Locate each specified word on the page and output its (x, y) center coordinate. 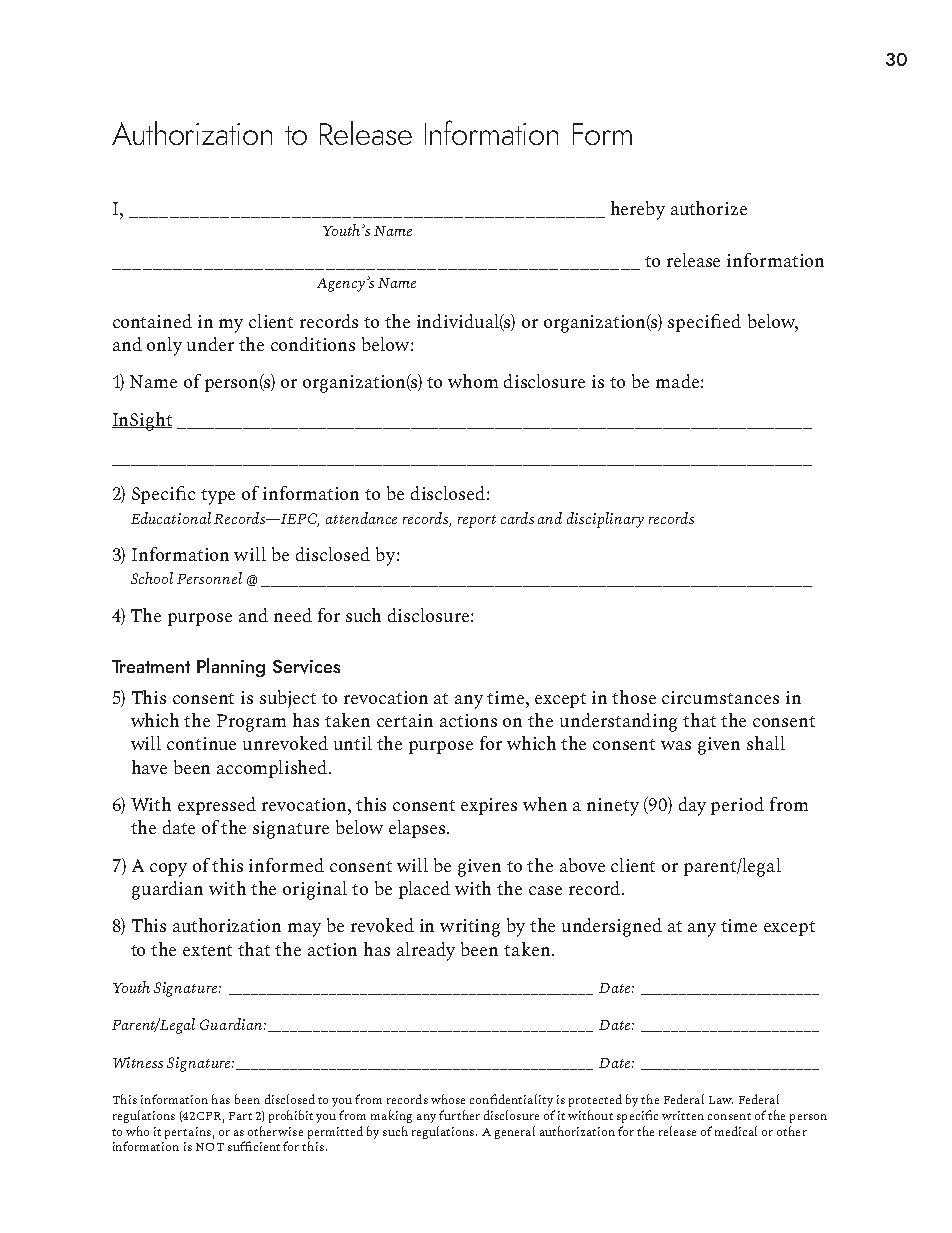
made (677, 381)
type (218, 497)
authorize (709, 208)
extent (207, 950)
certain (405, 720)
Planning (231, 667)
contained (152, 321)
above (582, 865)
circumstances (720, 697)
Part (240, 1116)
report (477, 521)
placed (424, 890)
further (459, 1115)
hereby (638, 210)
